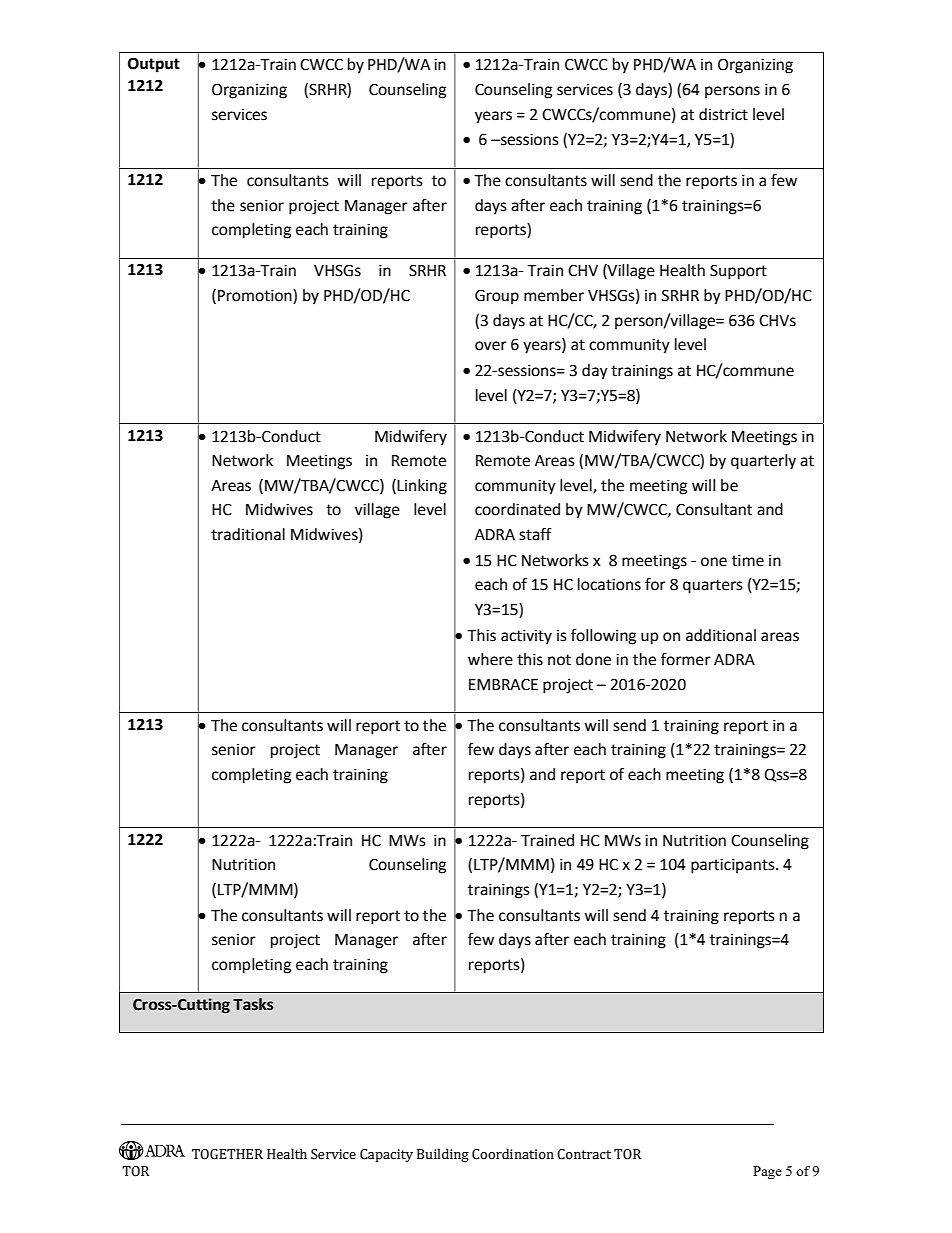 This screenshot has height=1233, width=952. I want to click on additional, so click(721, 635).
